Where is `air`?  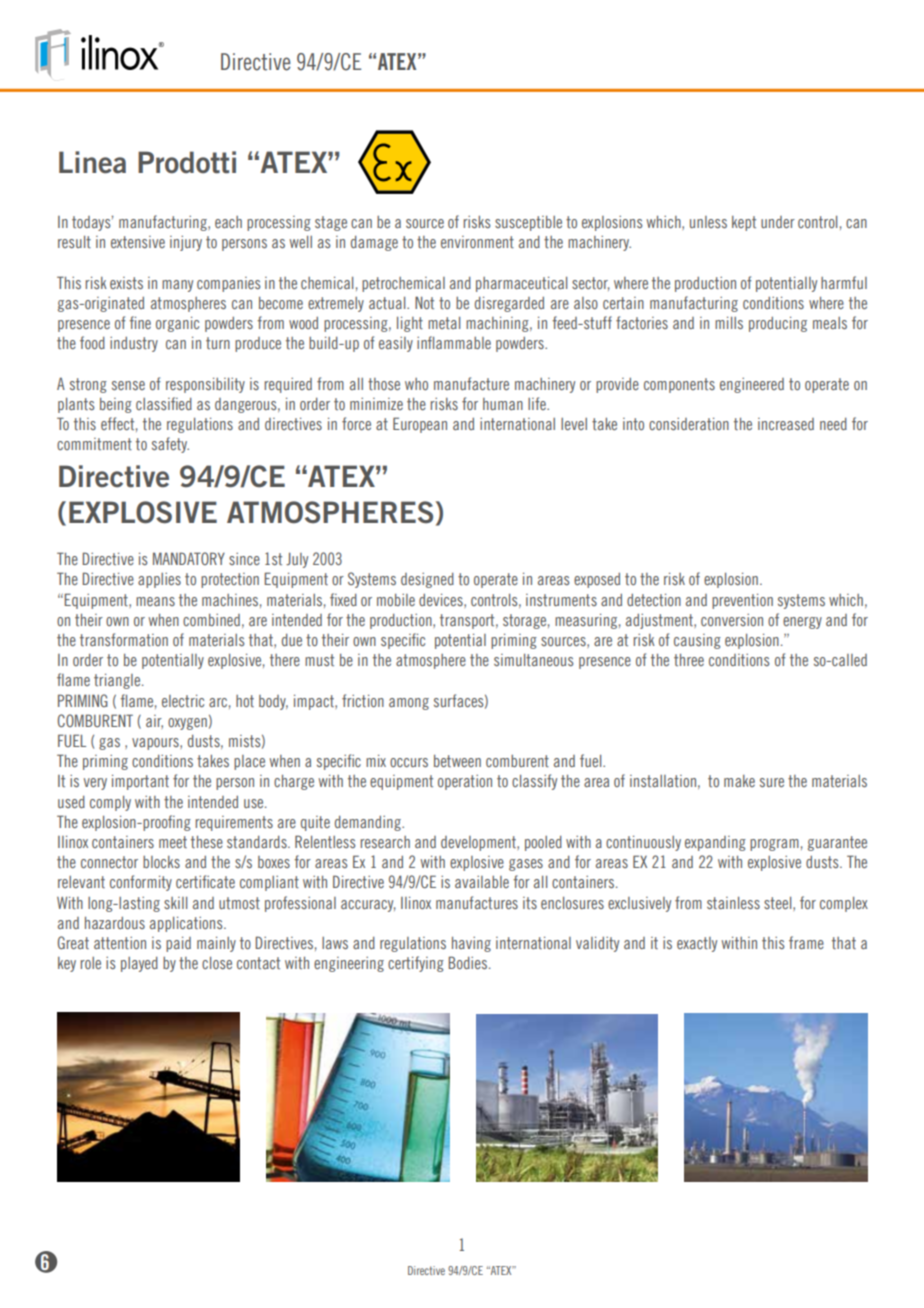 air is located at coordinates (154, 722).
